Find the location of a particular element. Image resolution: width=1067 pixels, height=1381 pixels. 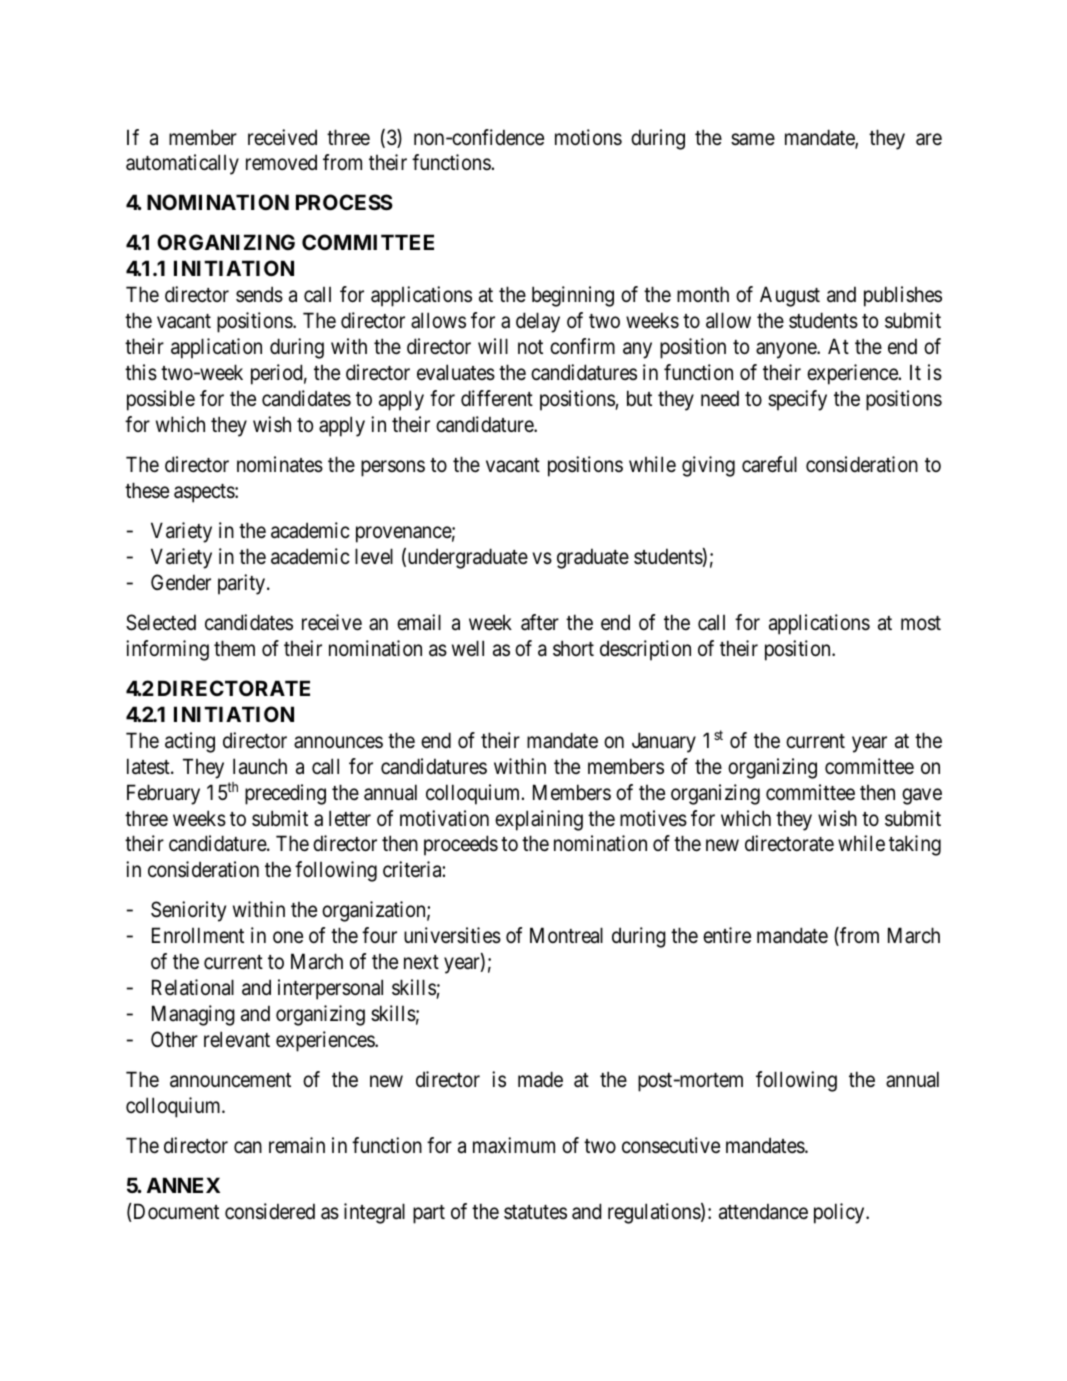

motions is located at coordinates (588, 137).
